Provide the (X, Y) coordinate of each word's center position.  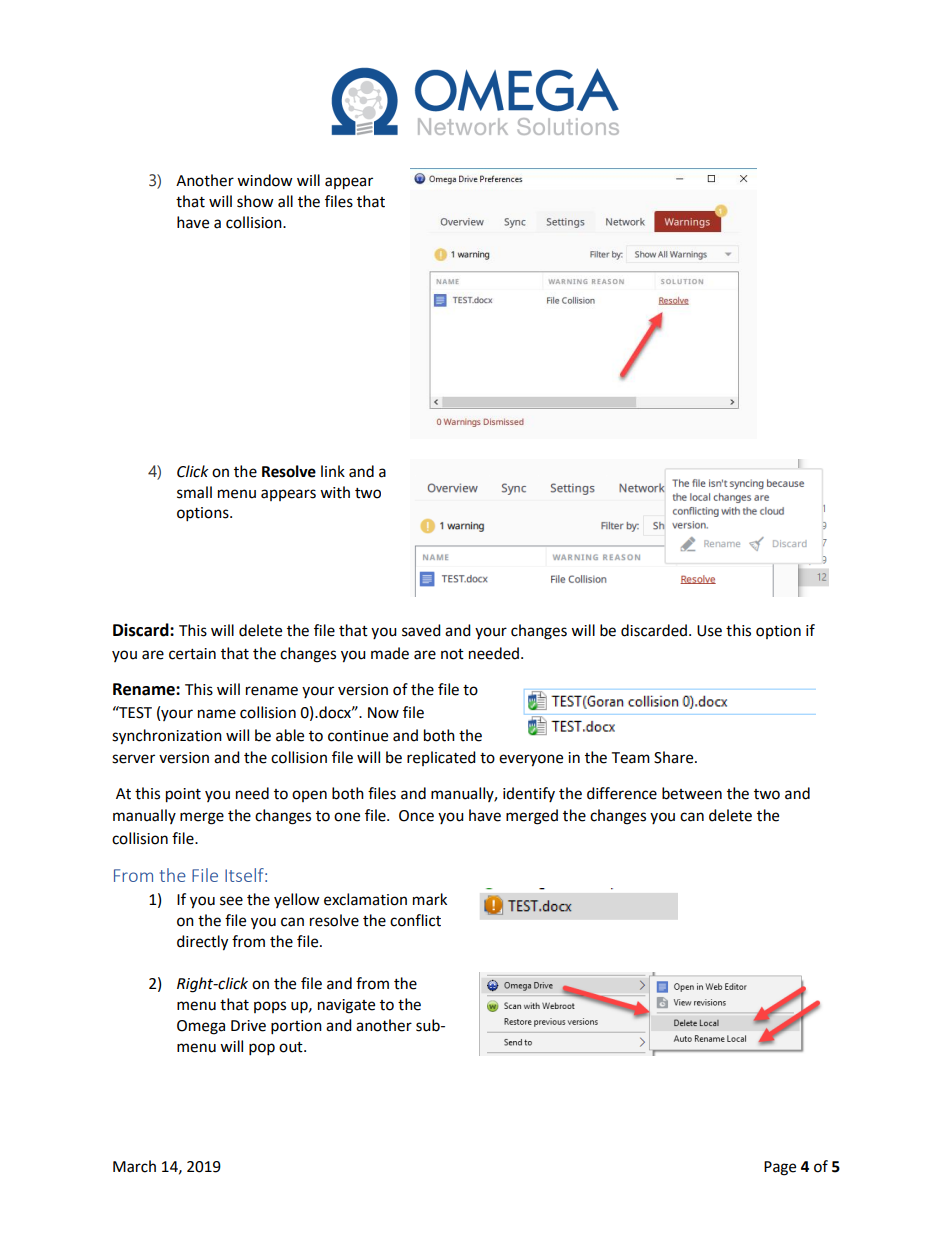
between (692, 793)
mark (430, 899)
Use (709, 631)
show (255, 201)
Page (780, 1168)
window (265, 180)
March (134, 1166)
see (231, 901)
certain (192, 654)
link (333, 471)
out (292, 1047)
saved (421, 630)
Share (675, 757)
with (335, 492)
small (194, 492)
